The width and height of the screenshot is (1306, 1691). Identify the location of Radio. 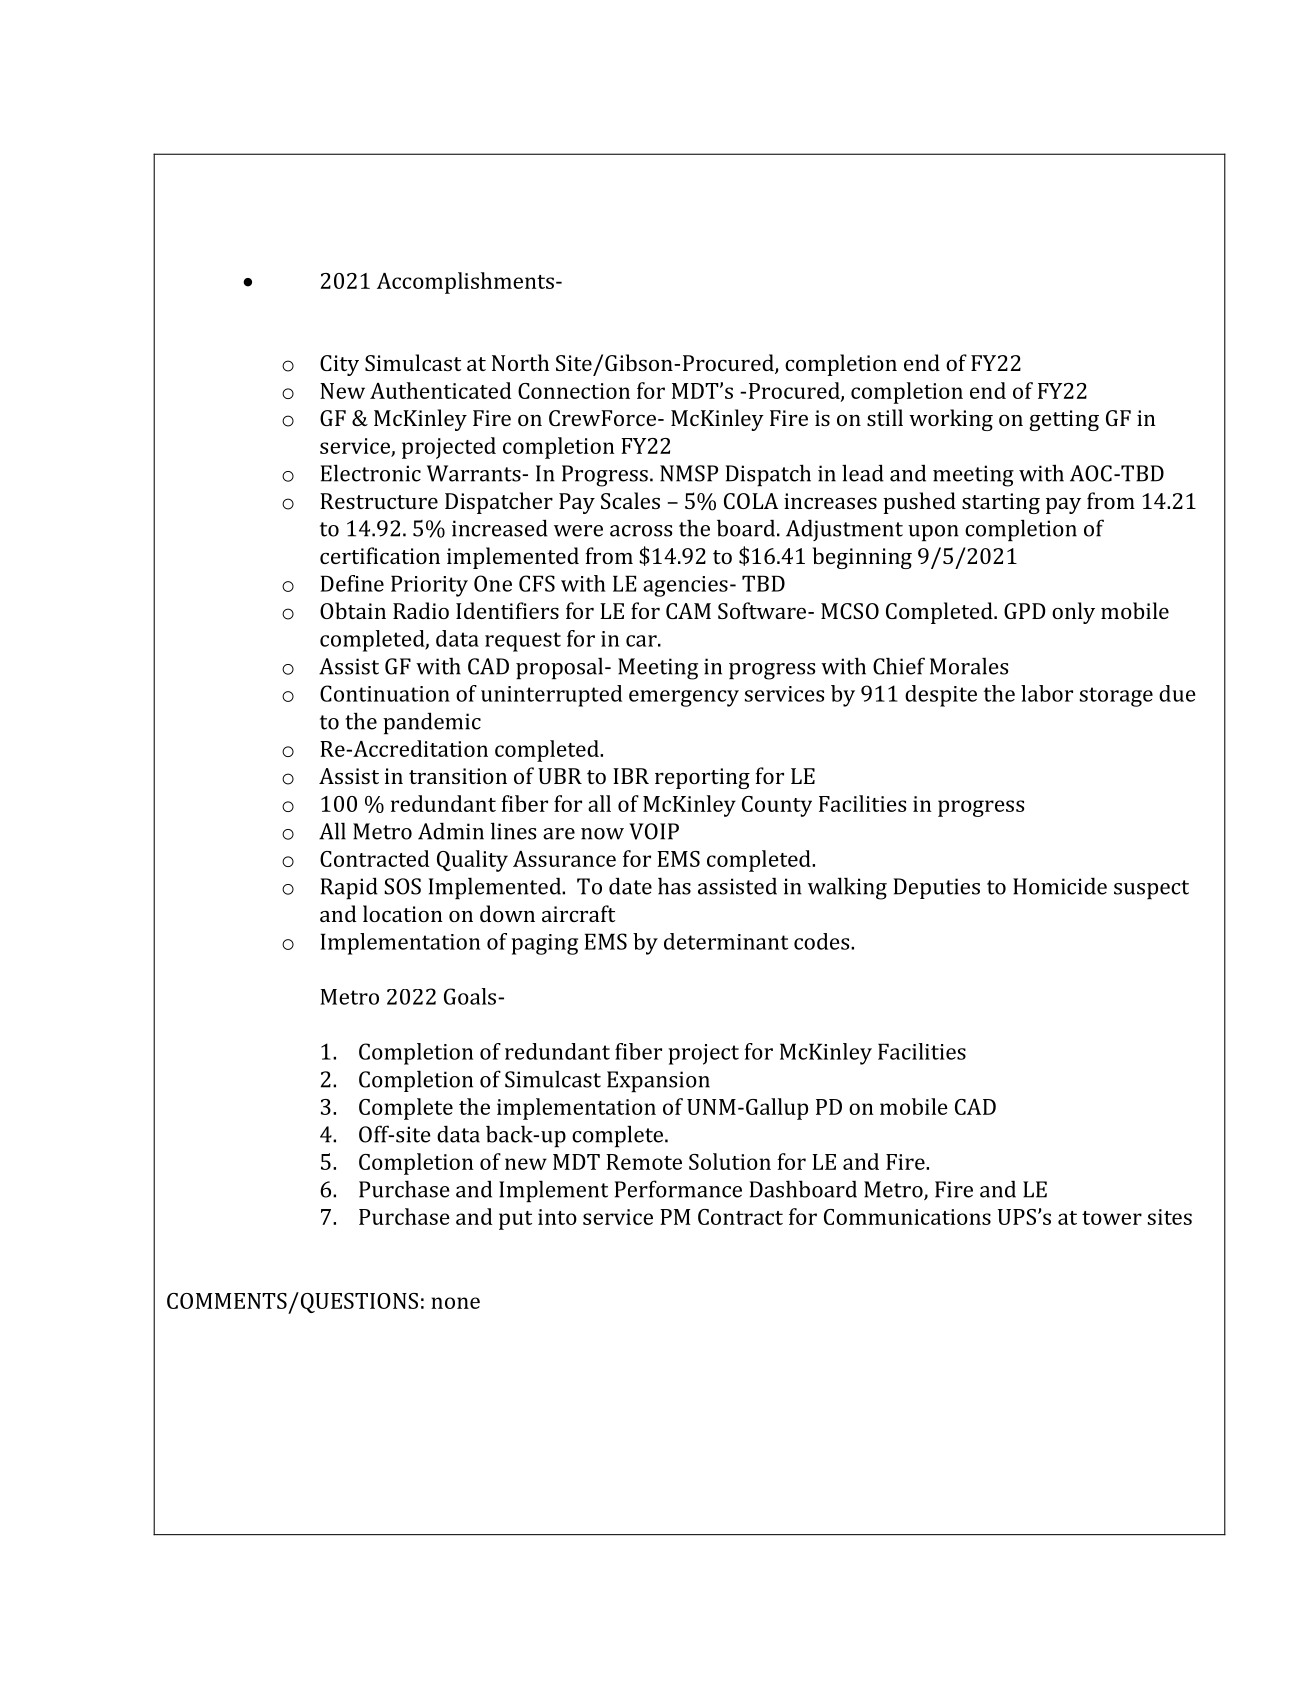
(421, 610).
